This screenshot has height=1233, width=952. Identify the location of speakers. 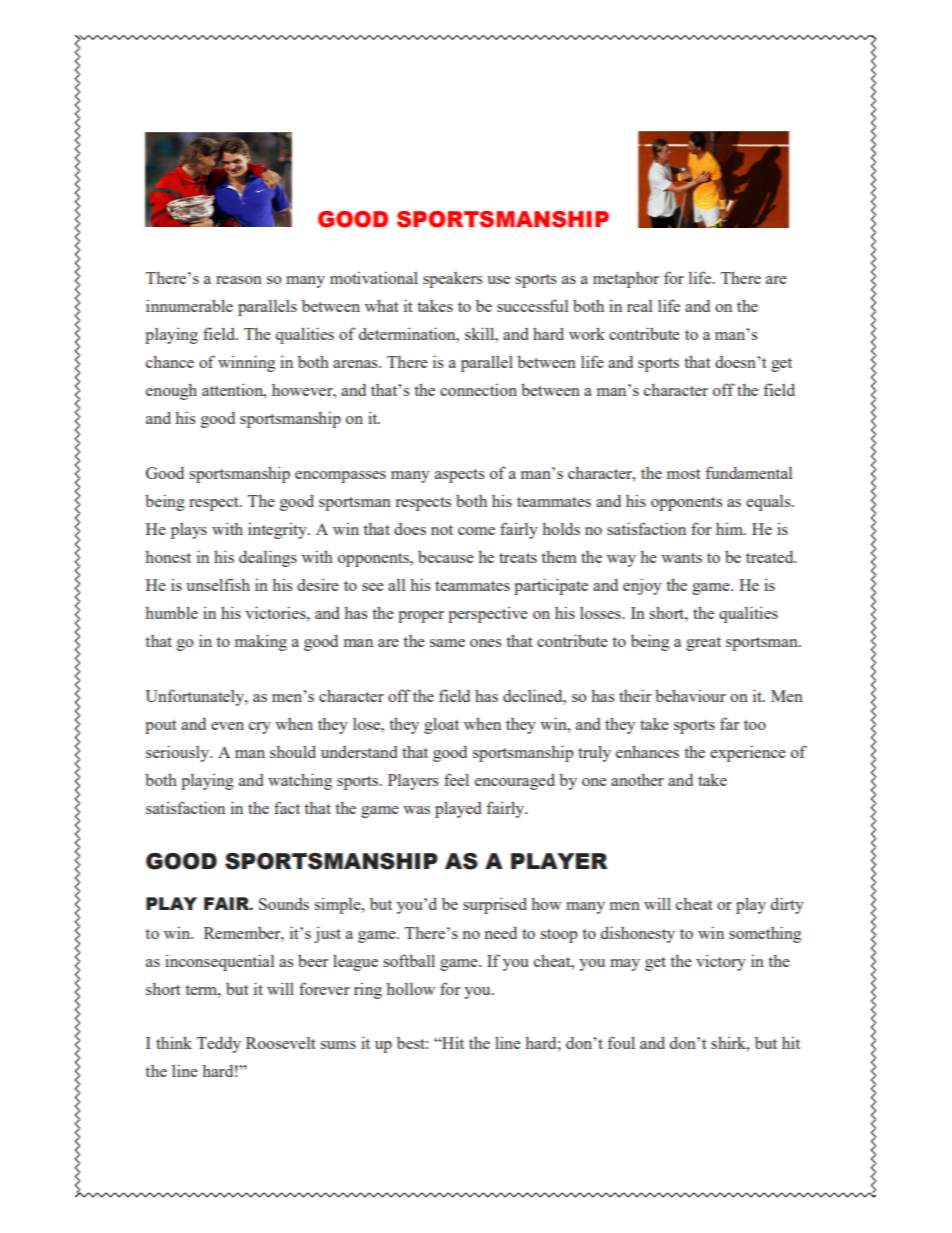
(453, 280).
